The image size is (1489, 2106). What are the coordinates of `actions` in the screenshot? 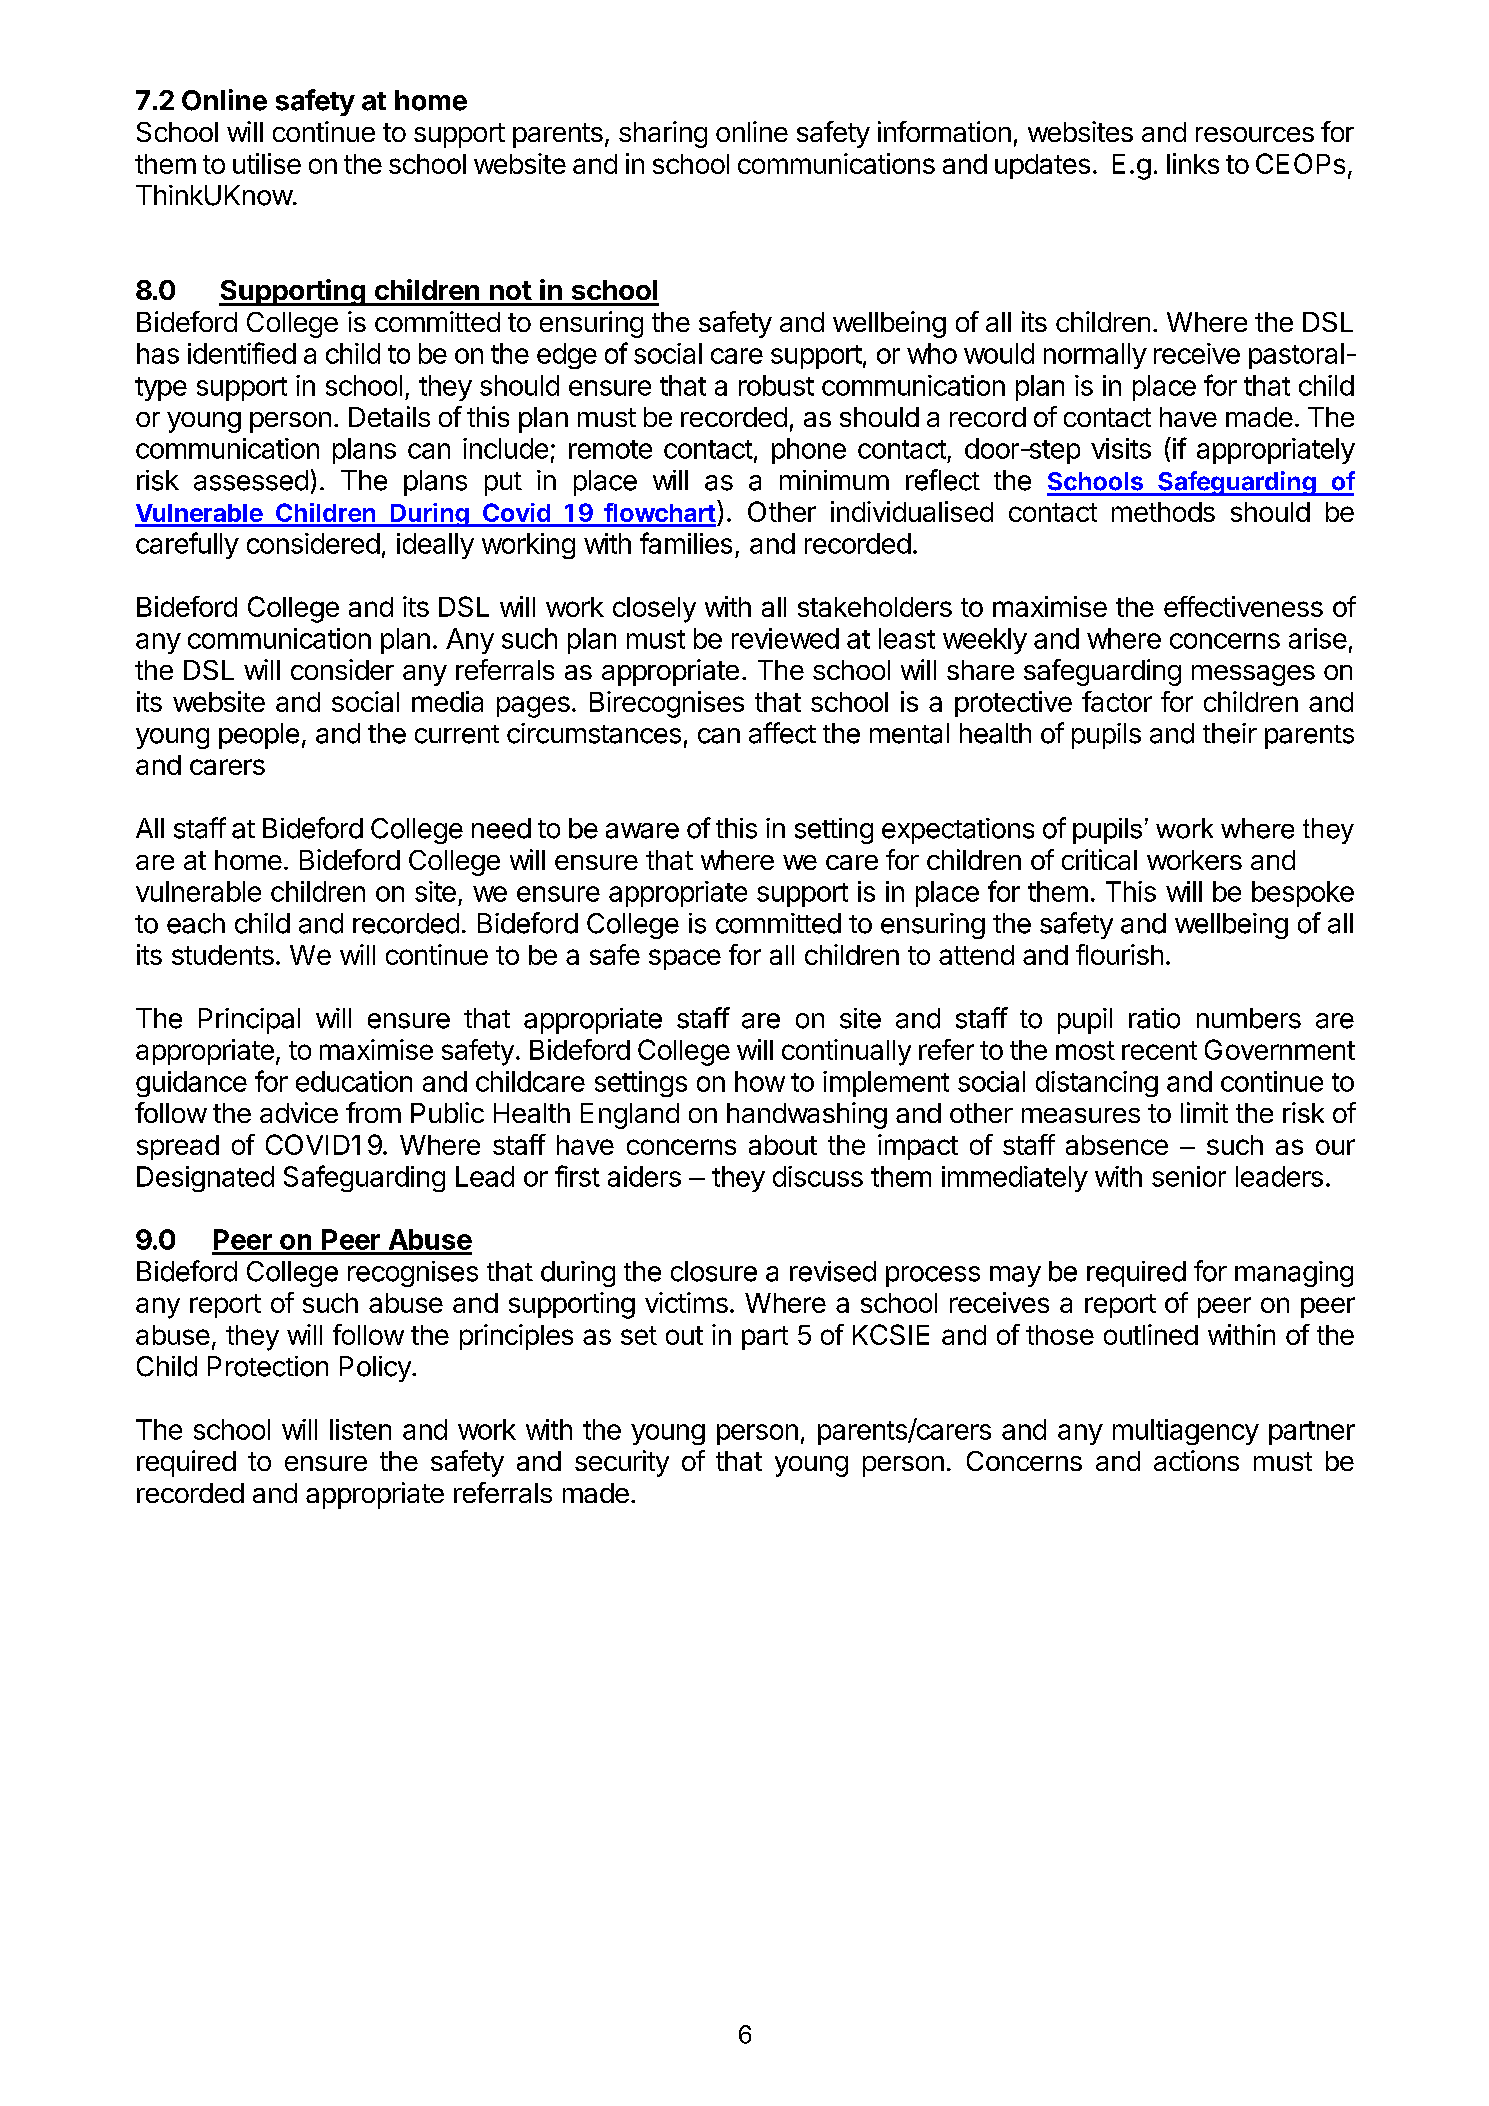 It's located at (1196, 1460).
